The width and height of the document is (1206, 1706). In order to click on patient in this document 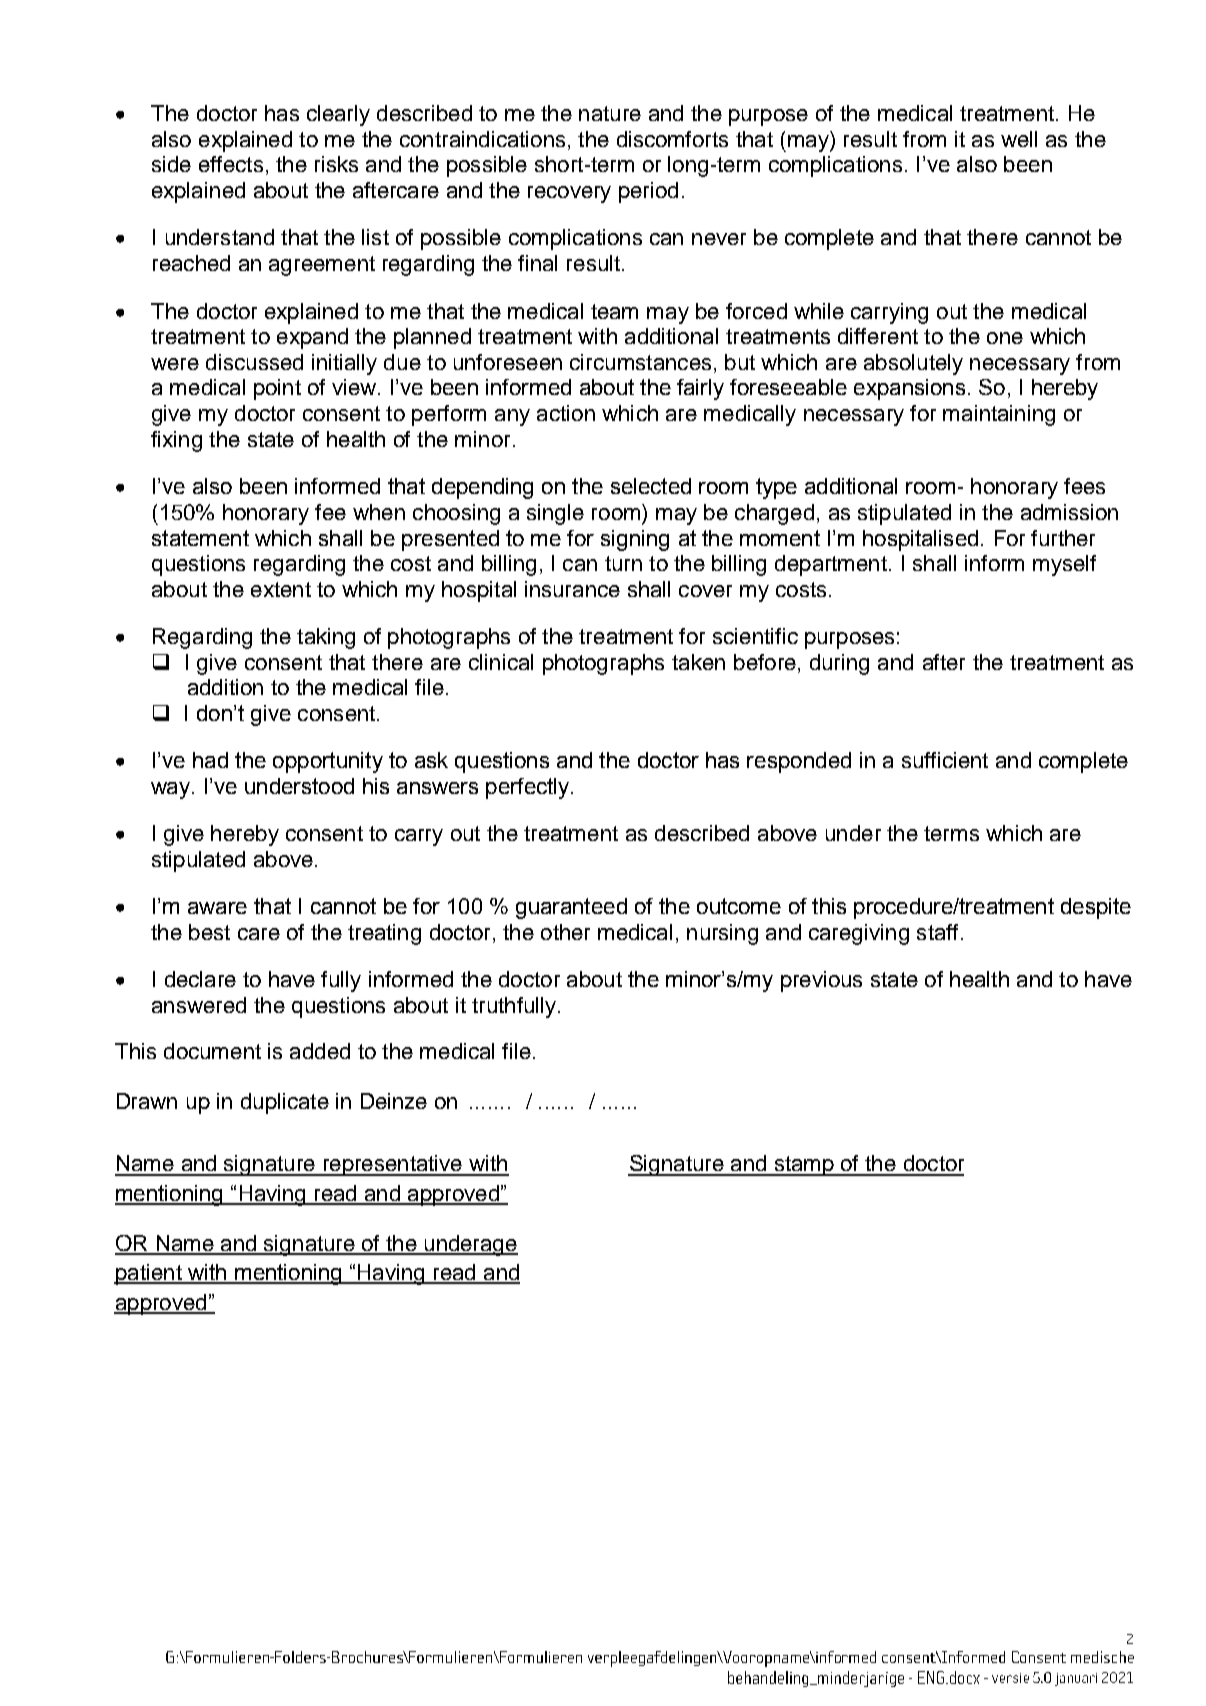, I will do `click(149, 1274)`.
